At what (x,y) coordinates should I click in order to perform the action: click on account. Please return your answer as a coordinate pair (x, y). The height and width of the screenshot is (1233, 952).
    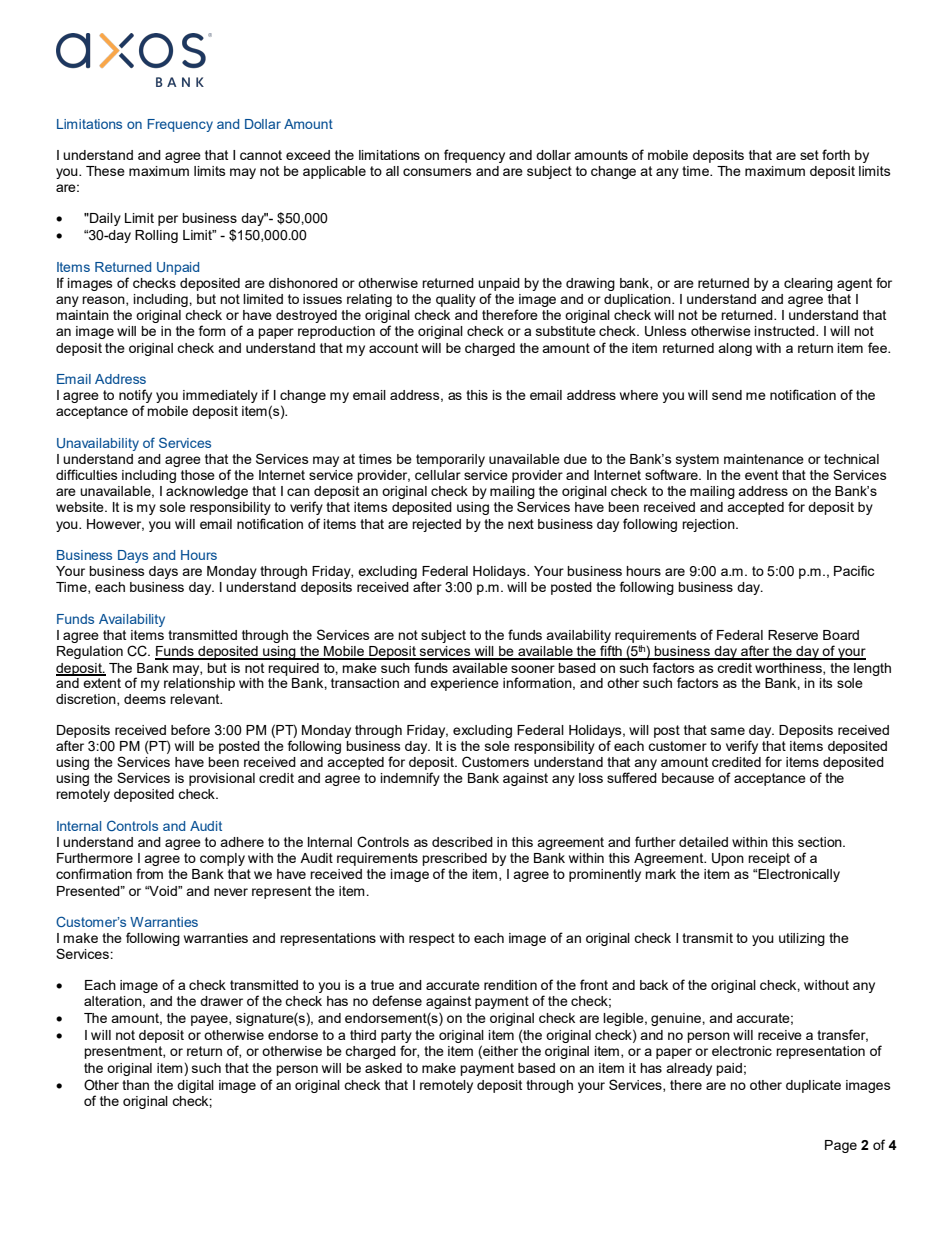
    Looking at the image, I should click on (393, 348).
